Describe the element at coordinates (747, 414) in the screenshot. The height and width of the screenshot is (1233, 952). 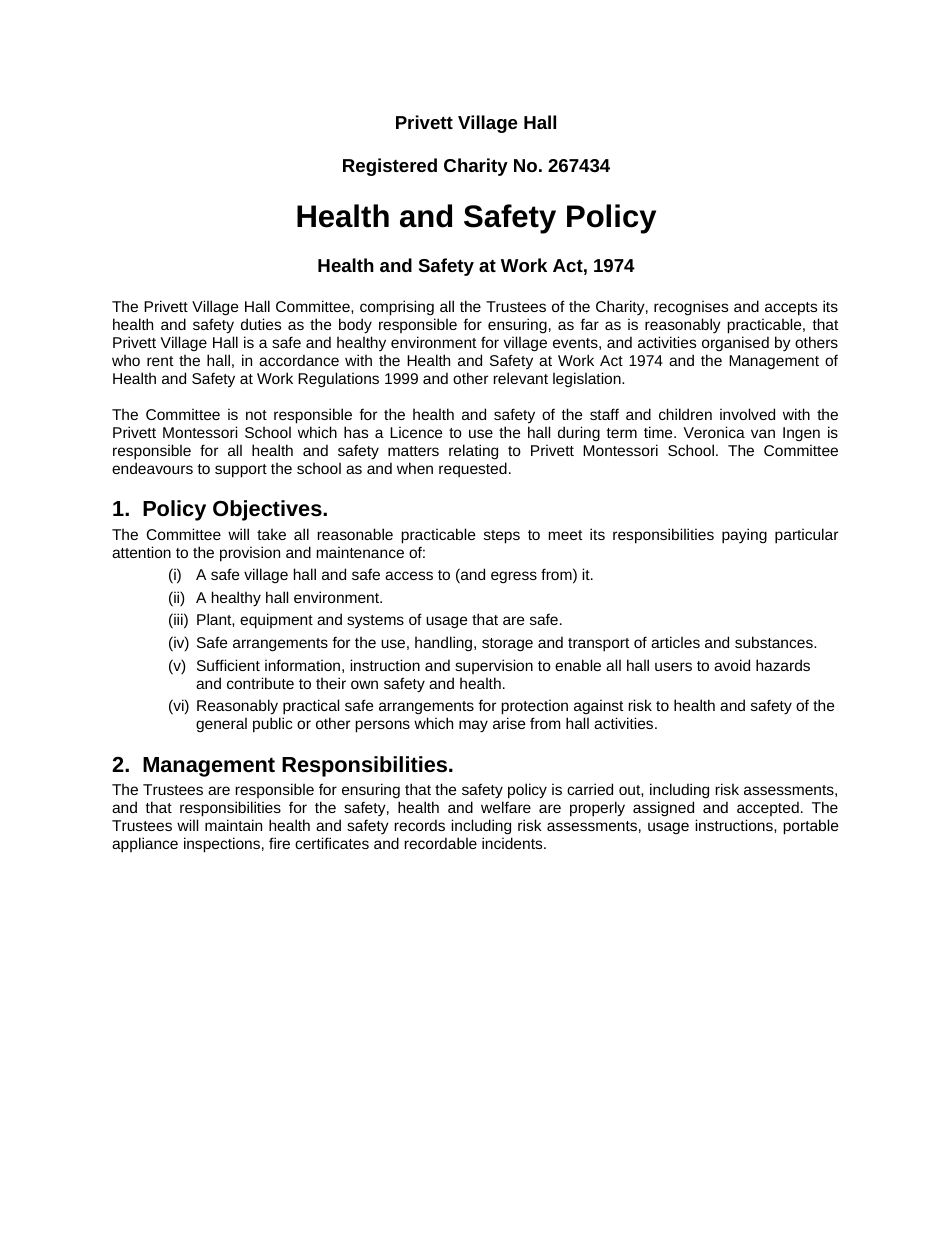
I see `involved` at that location.
